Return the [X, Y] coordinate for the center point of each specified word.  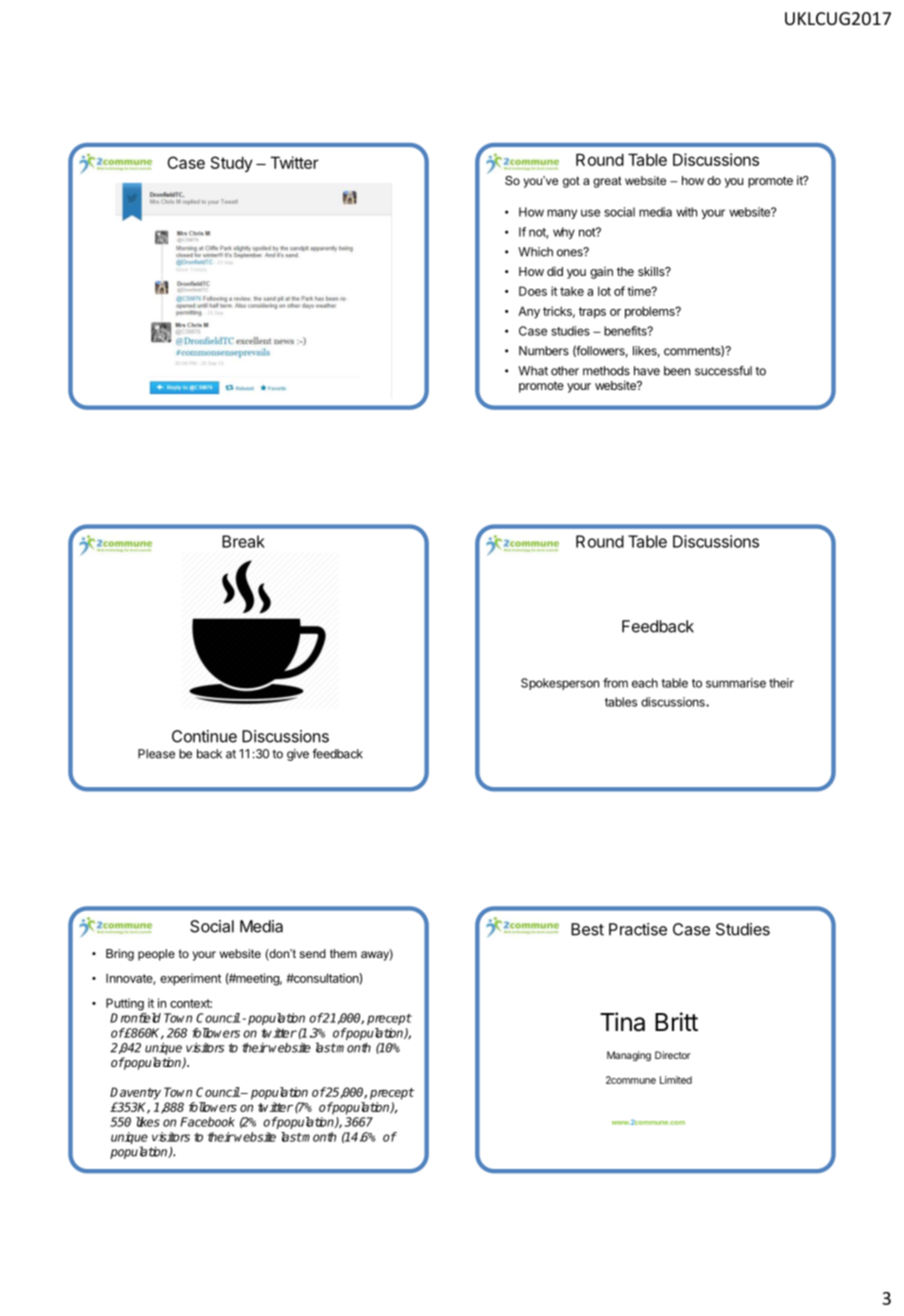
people [156, 955]
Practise [638, 929]
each [645, 683]
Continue [204, 736]
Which [535, 252]
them [343, 953]
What [533, 371]
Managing [629, 1056]
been [677, 371]
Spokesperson [560, 684]
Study [232, 164]
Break [243, 541]
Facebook [207, 1122]
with [686, 212]
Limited [676, 1080]
